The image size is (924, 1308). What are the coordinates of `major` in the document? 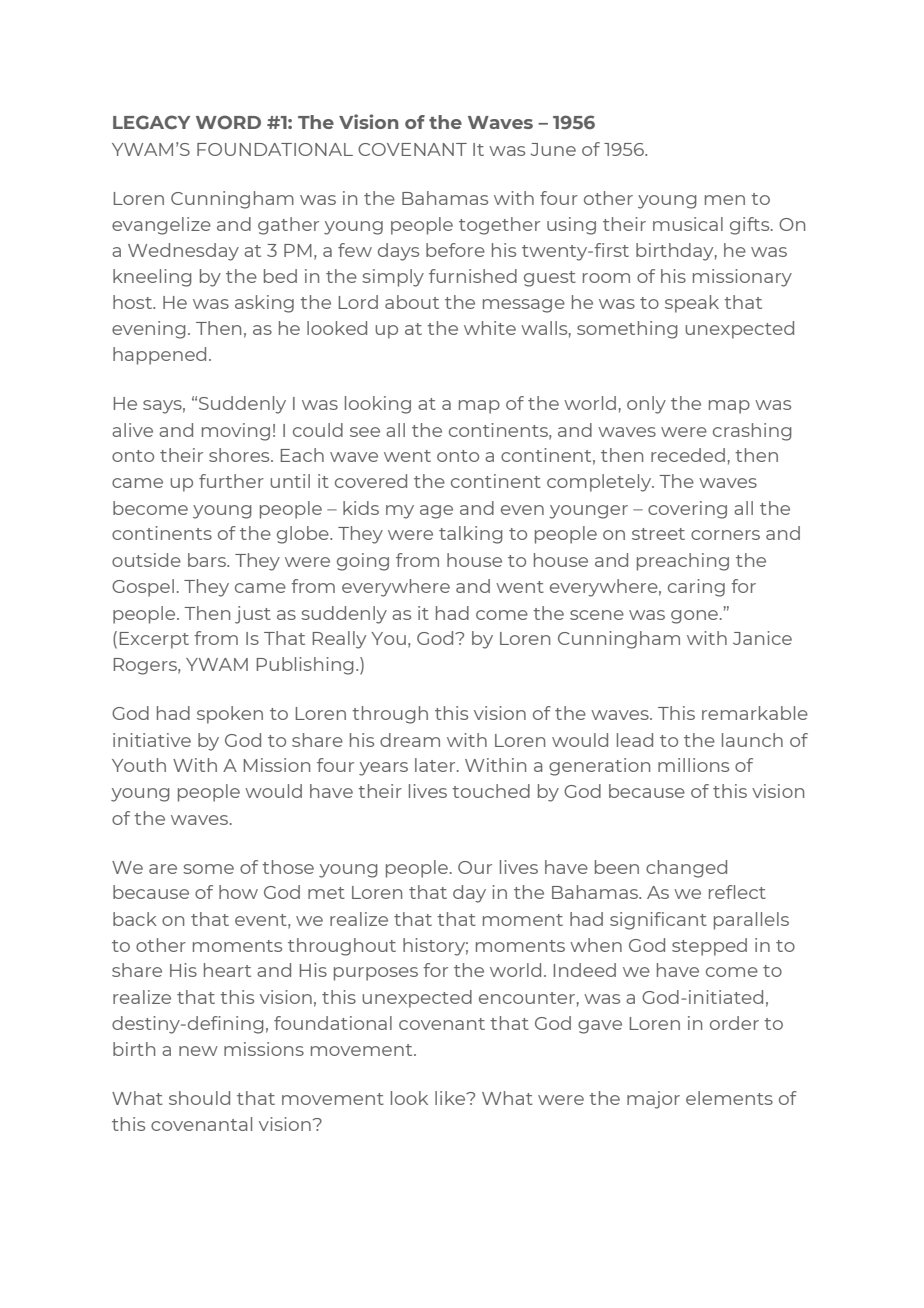 It's located at (653, 1100).
